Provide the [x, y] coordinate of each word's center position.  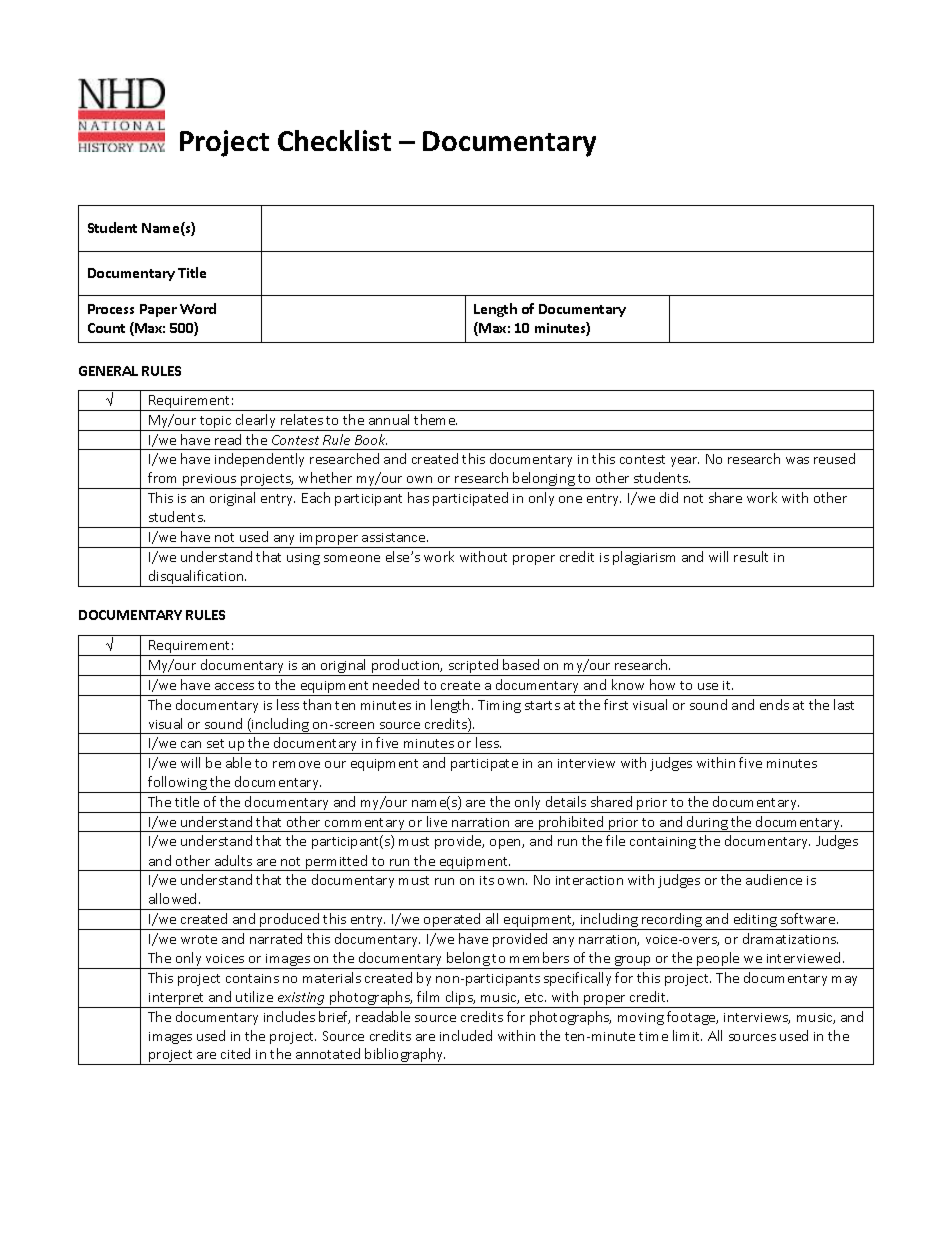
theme [435, 419]
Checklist [334, 140]
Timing [499, 706]
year [685, 462]
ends [774, 704]
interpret [176, 999]
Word [198, 308]
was [797, 460]
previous [210, 481]
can [191, 744]
